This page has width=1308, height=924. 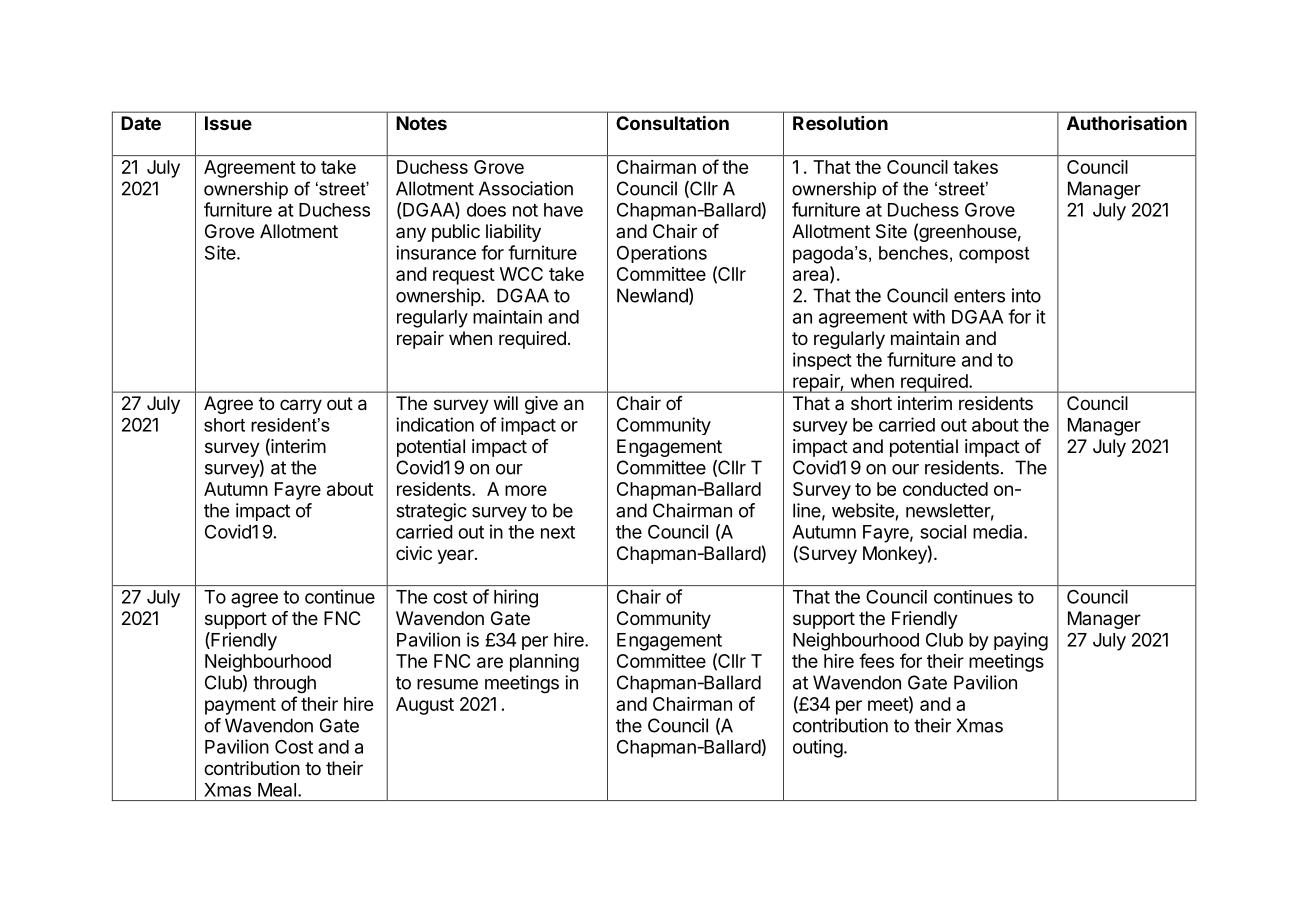 I want to click on more, so click(x=526, y=490).
